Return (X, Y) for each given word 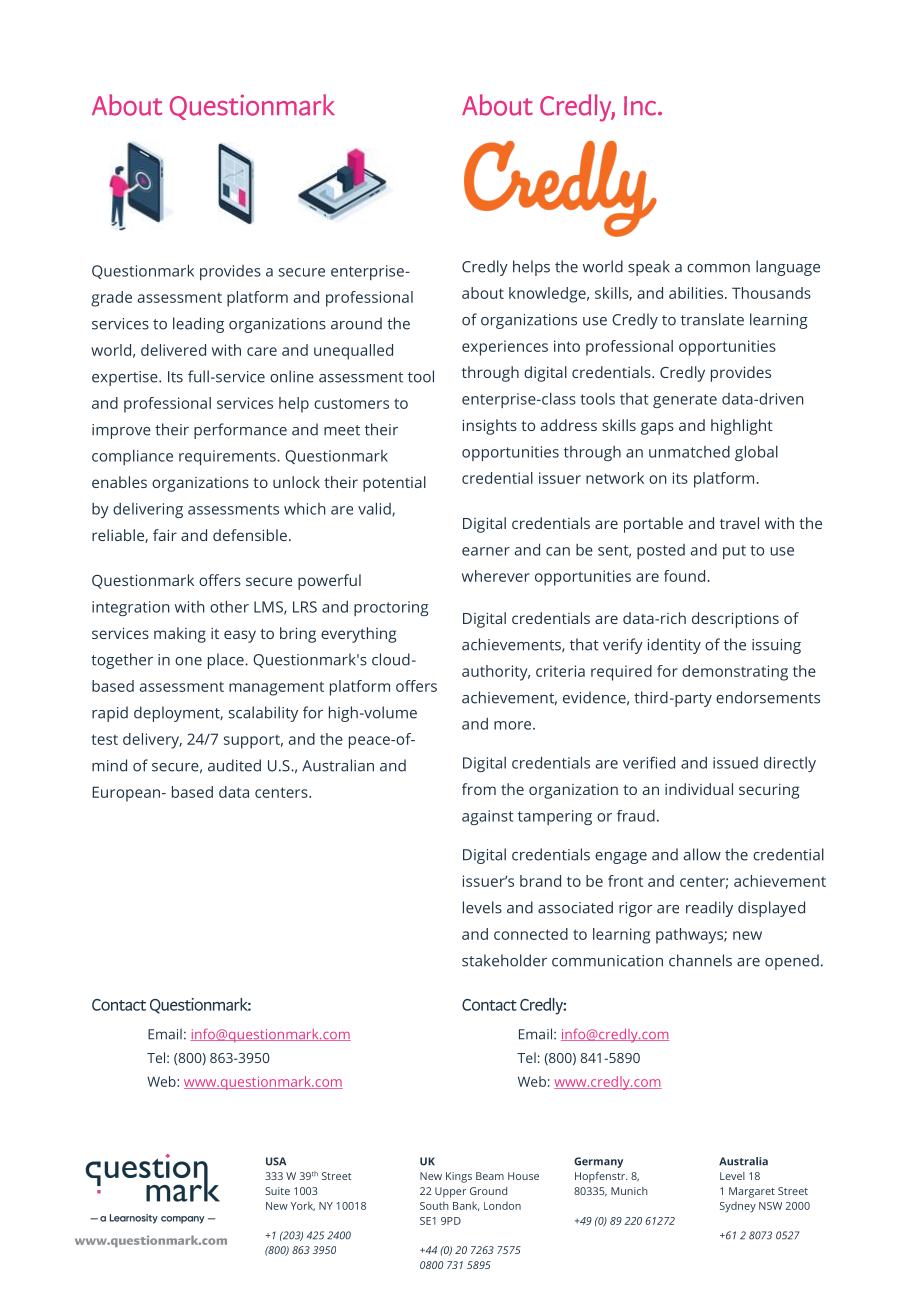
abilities (697, 293)
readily (709, 909)
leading (198, 325)
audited (234, 765)
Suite (277, 1191)
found (686, 576)
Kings (459, 1177)
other (229, 606)
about (483, 293)
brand (540, 881)
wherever (496, 576)
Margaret (752, 1192)
